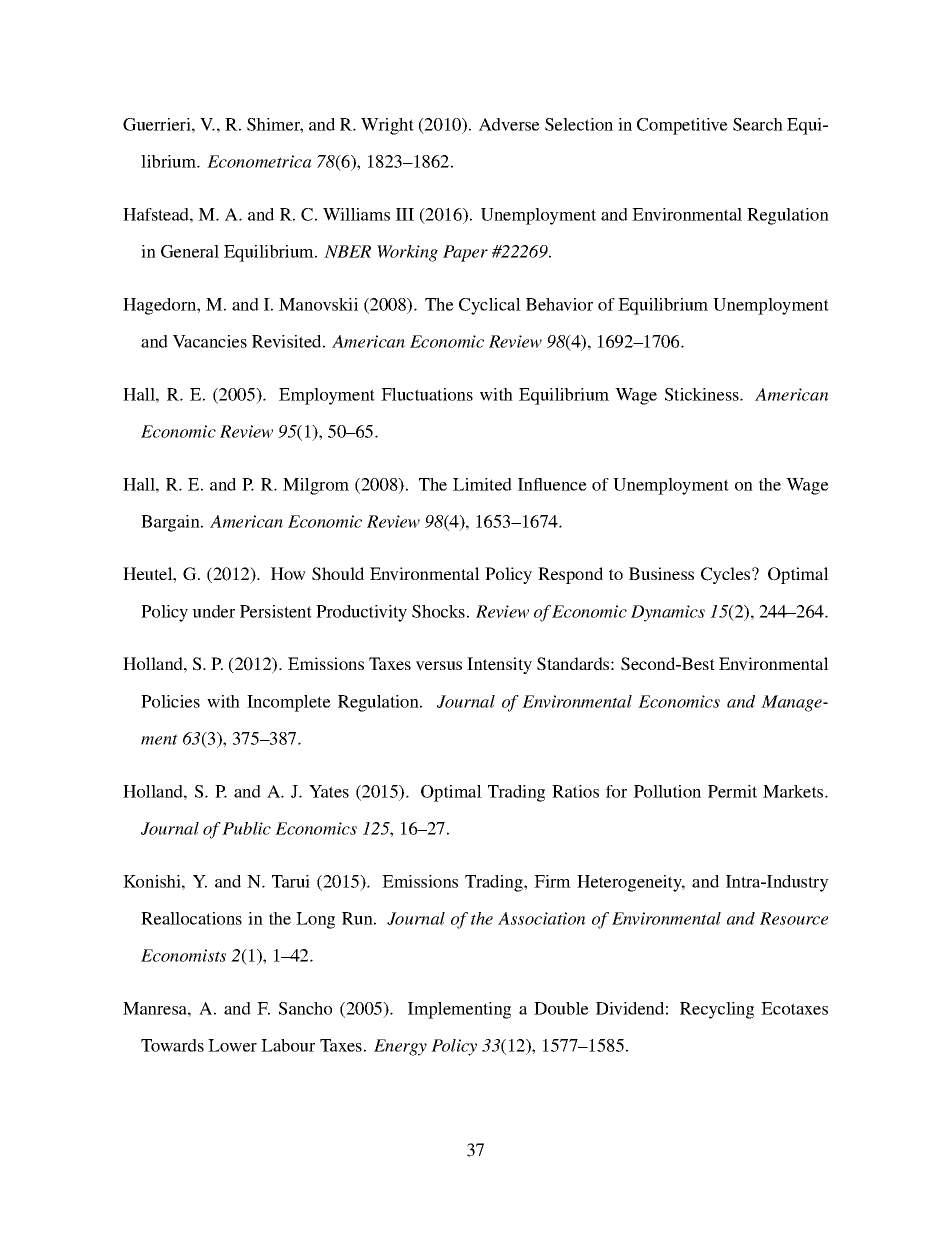 This page has height=1233, width=952. I want to click on Competitive, so click(682, 126).
